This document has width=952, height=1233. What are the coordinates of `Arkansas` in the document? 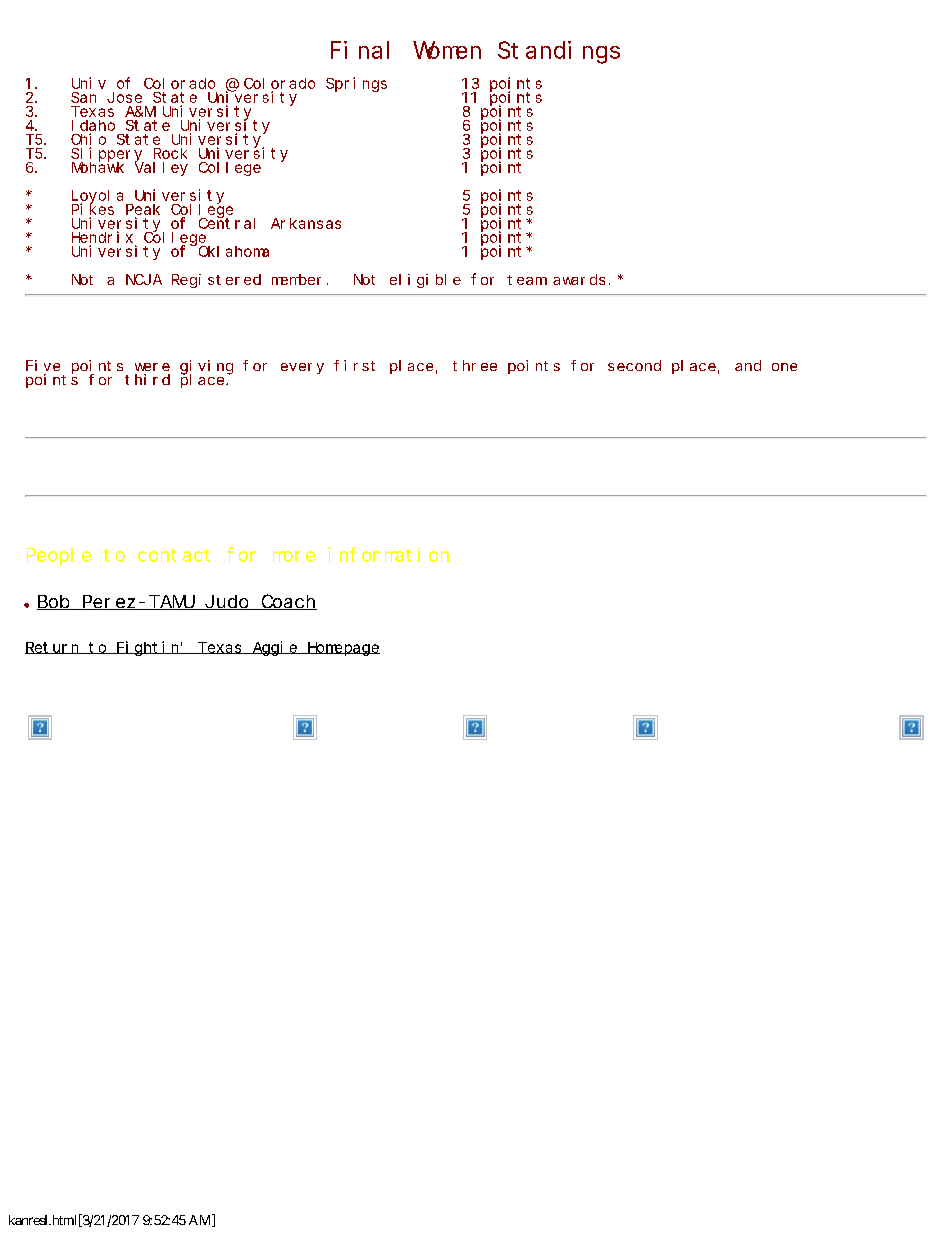 It's located at (306, 223).
